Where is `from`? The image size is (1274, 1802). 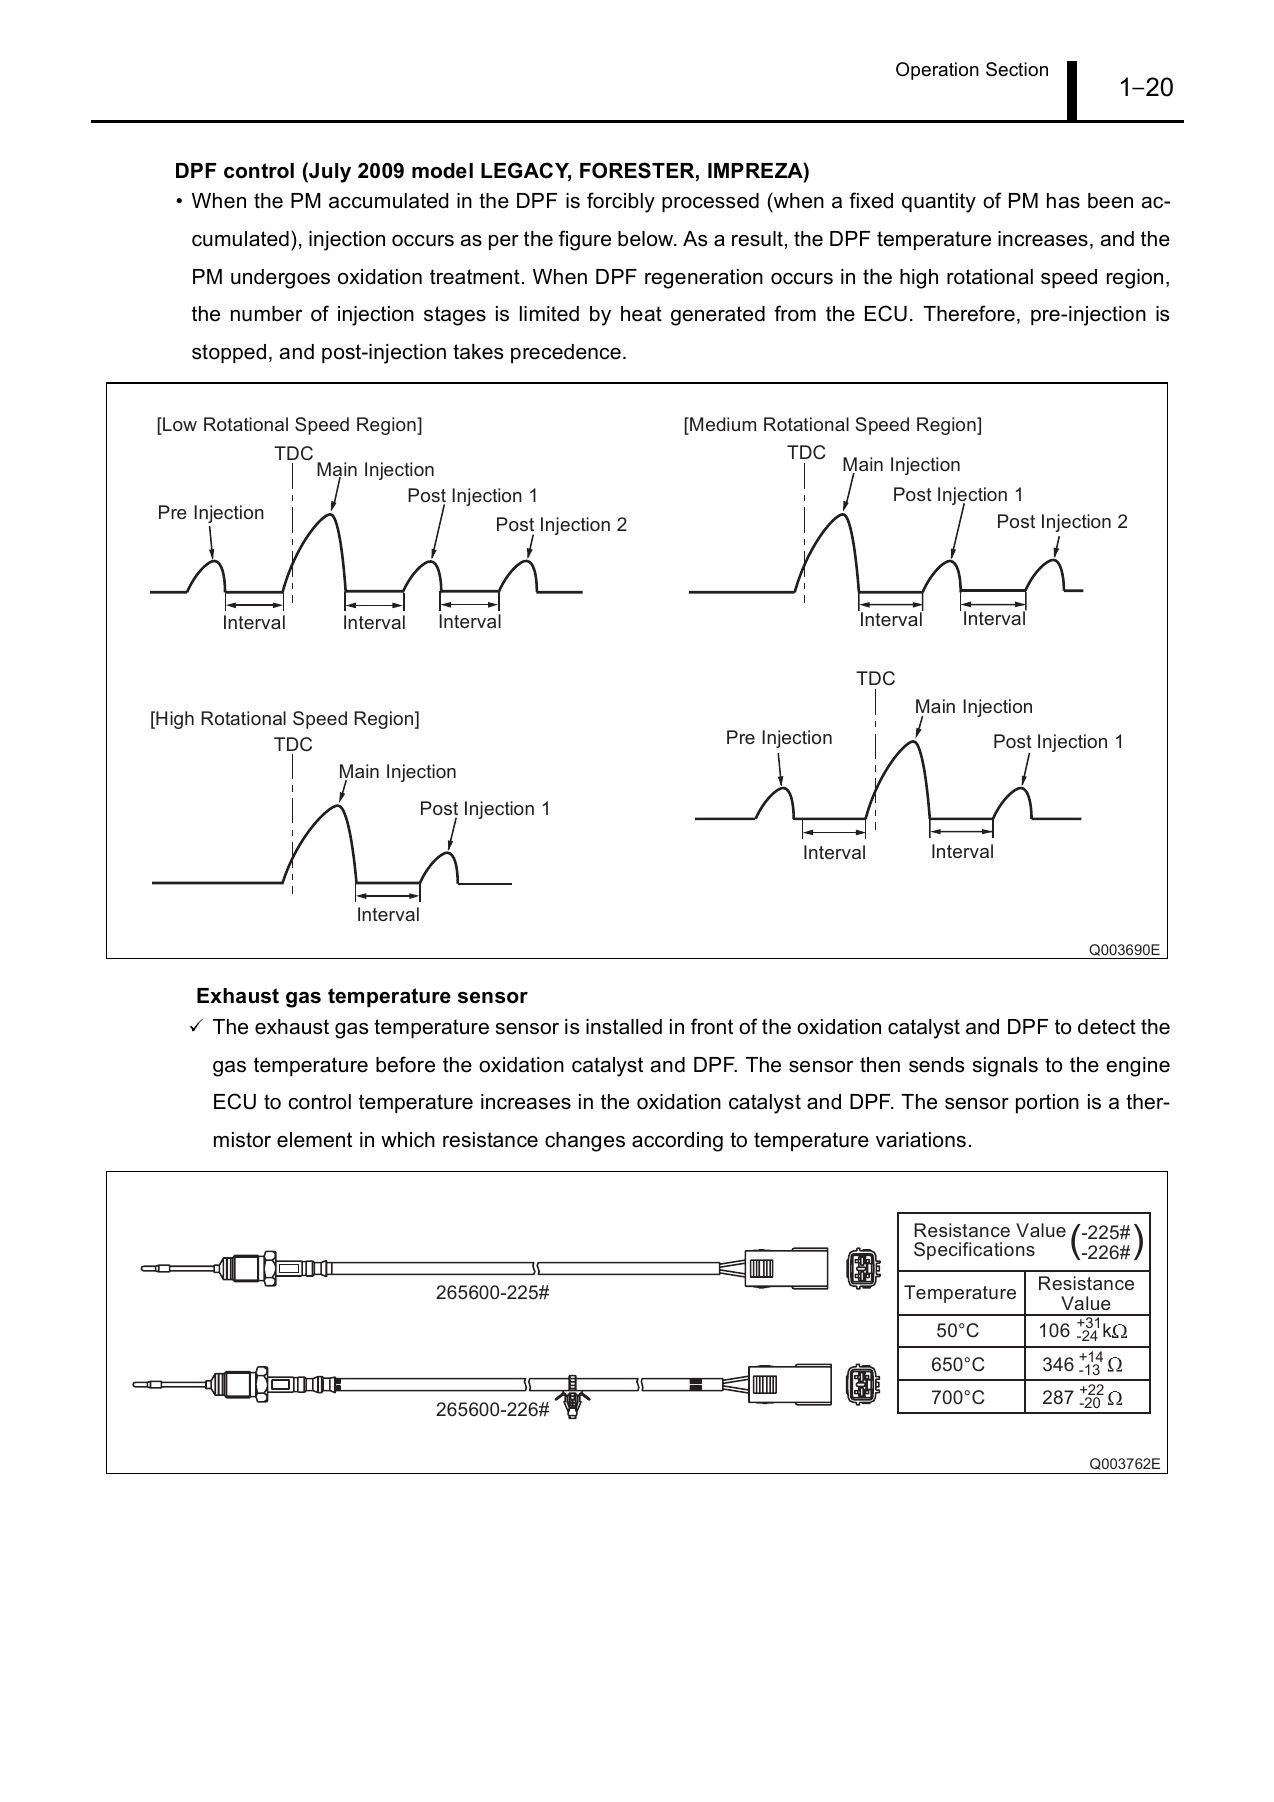 from is located at coordinates (795, 313).
